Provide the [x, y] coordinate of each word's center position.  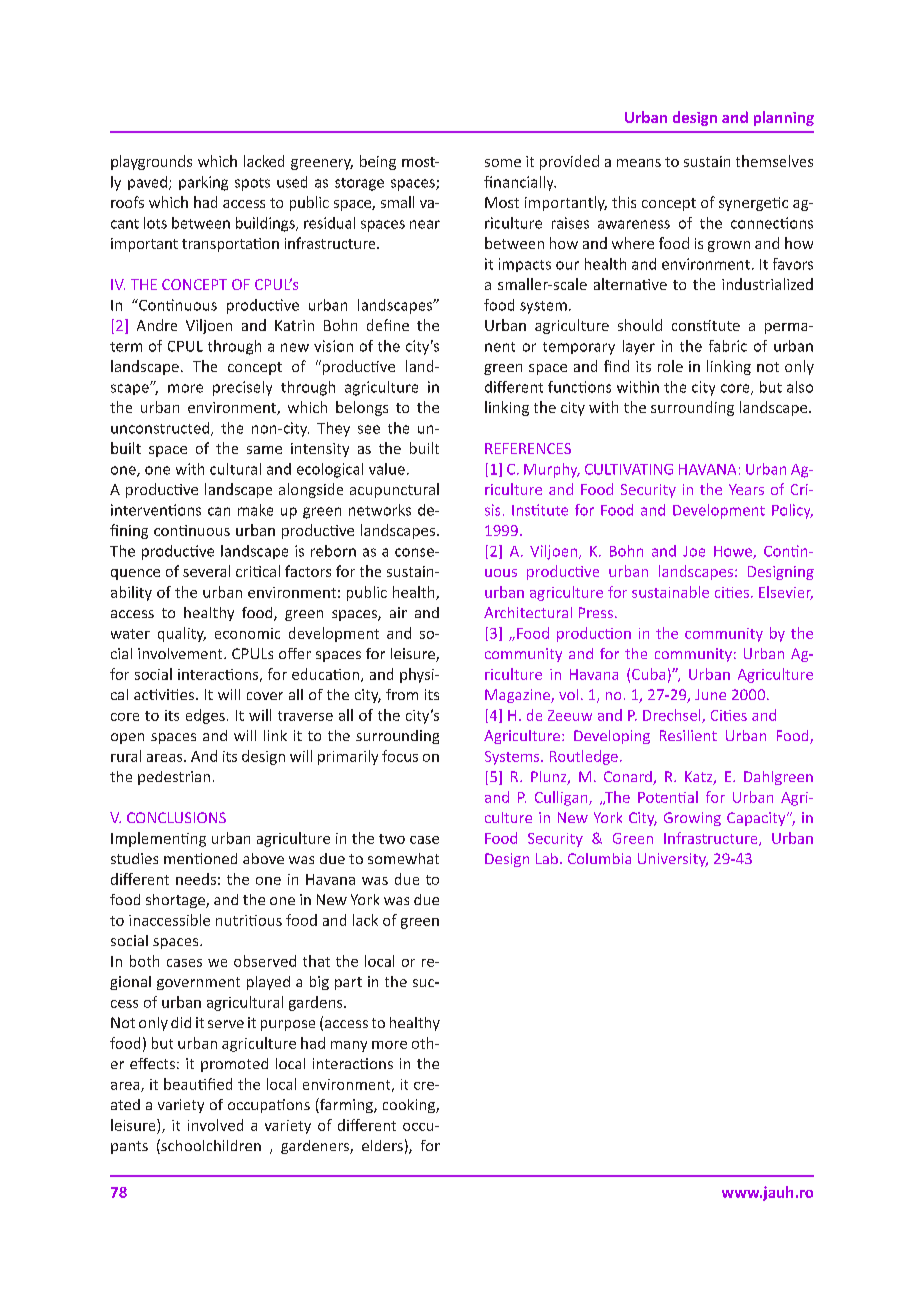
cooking [410, 1106]
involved [215, 1125]
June [710, 694]
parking [203, 183]
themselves [774, 161]
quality [182, 634]
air [398, 612]
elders [382, 1145]
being [378, 162]
